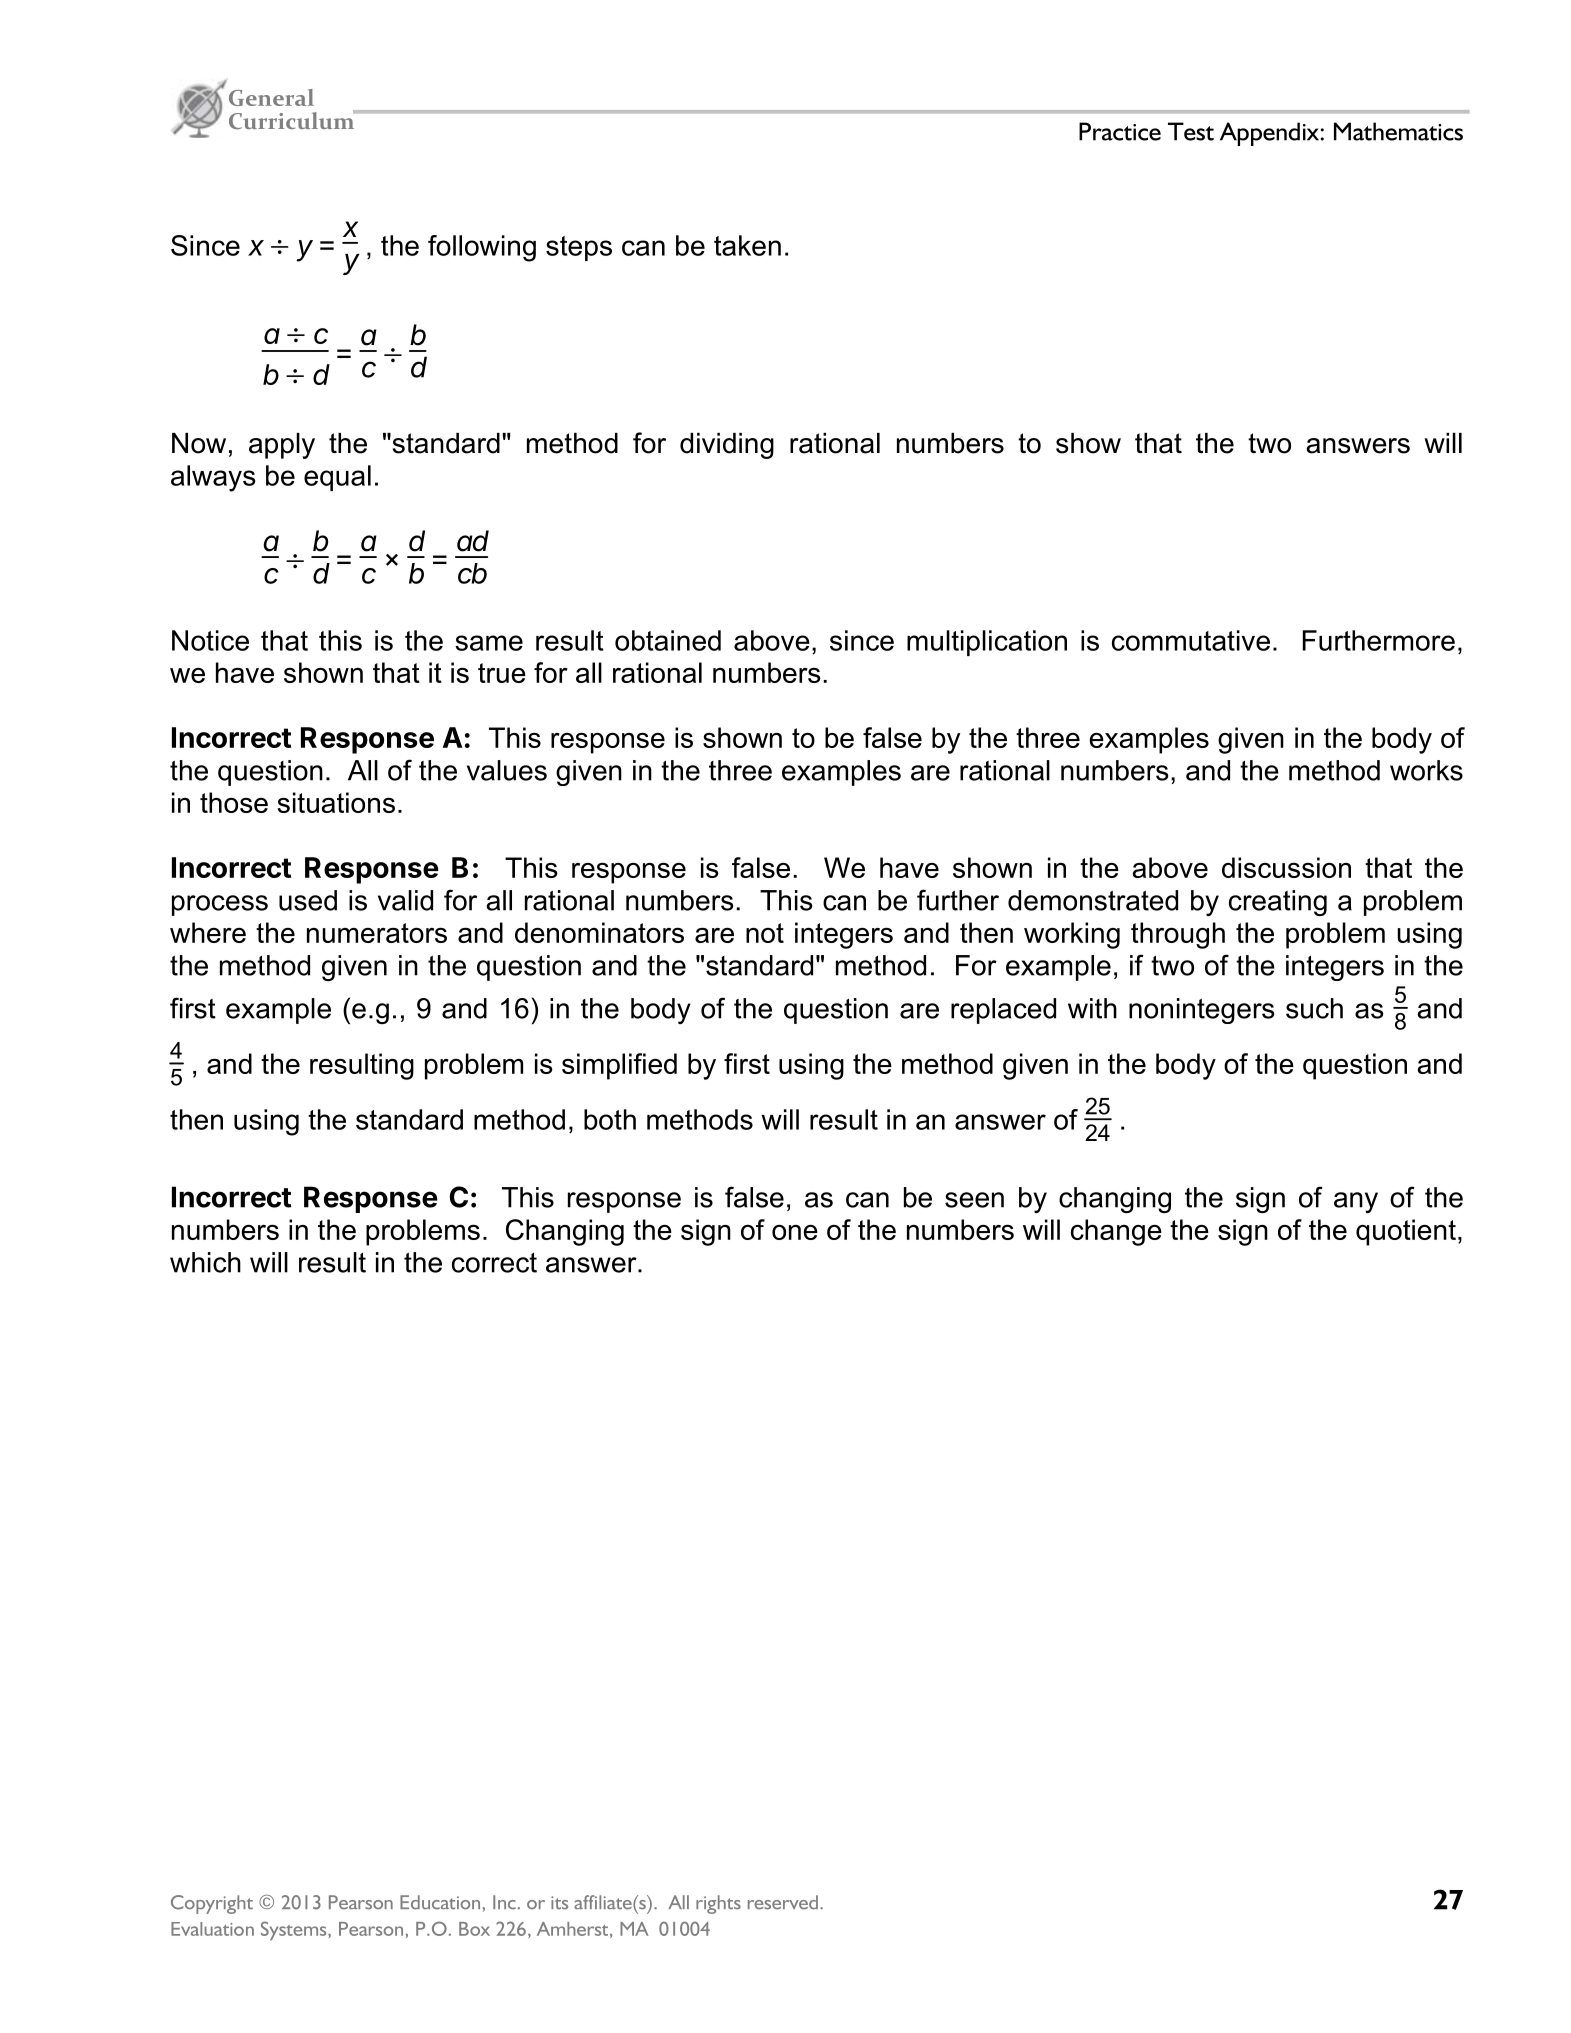 The width and height of the screenshot is (1571, 2033). What do you see at coordinates (747, 245) in the screenshot?
I see `taken` at bounding box center [747, 245].
